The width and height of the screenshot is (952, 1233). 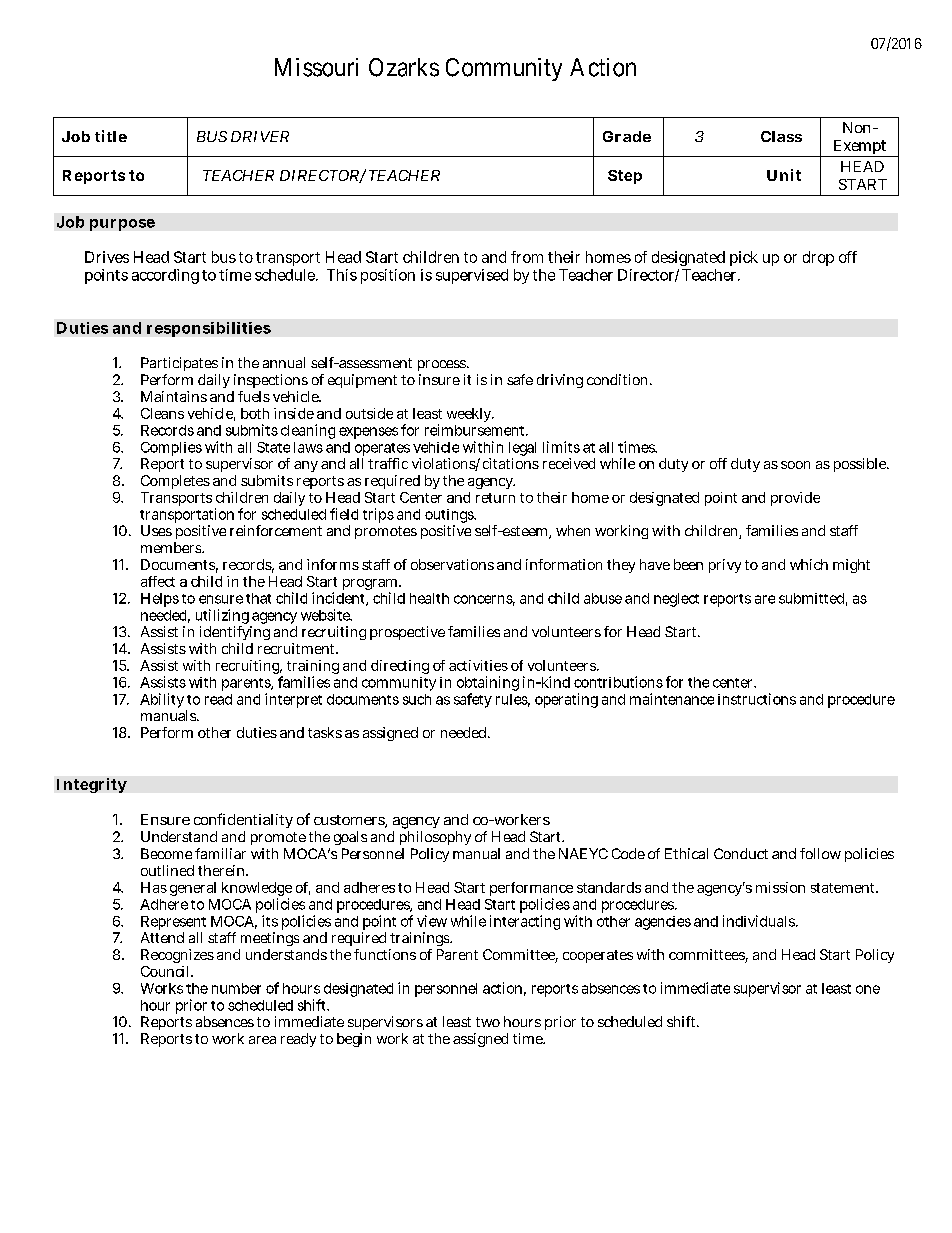 What do you see at coordinates (811, 598) in the screenshot?
I see `submitted` at bounding box center [811, 598].
